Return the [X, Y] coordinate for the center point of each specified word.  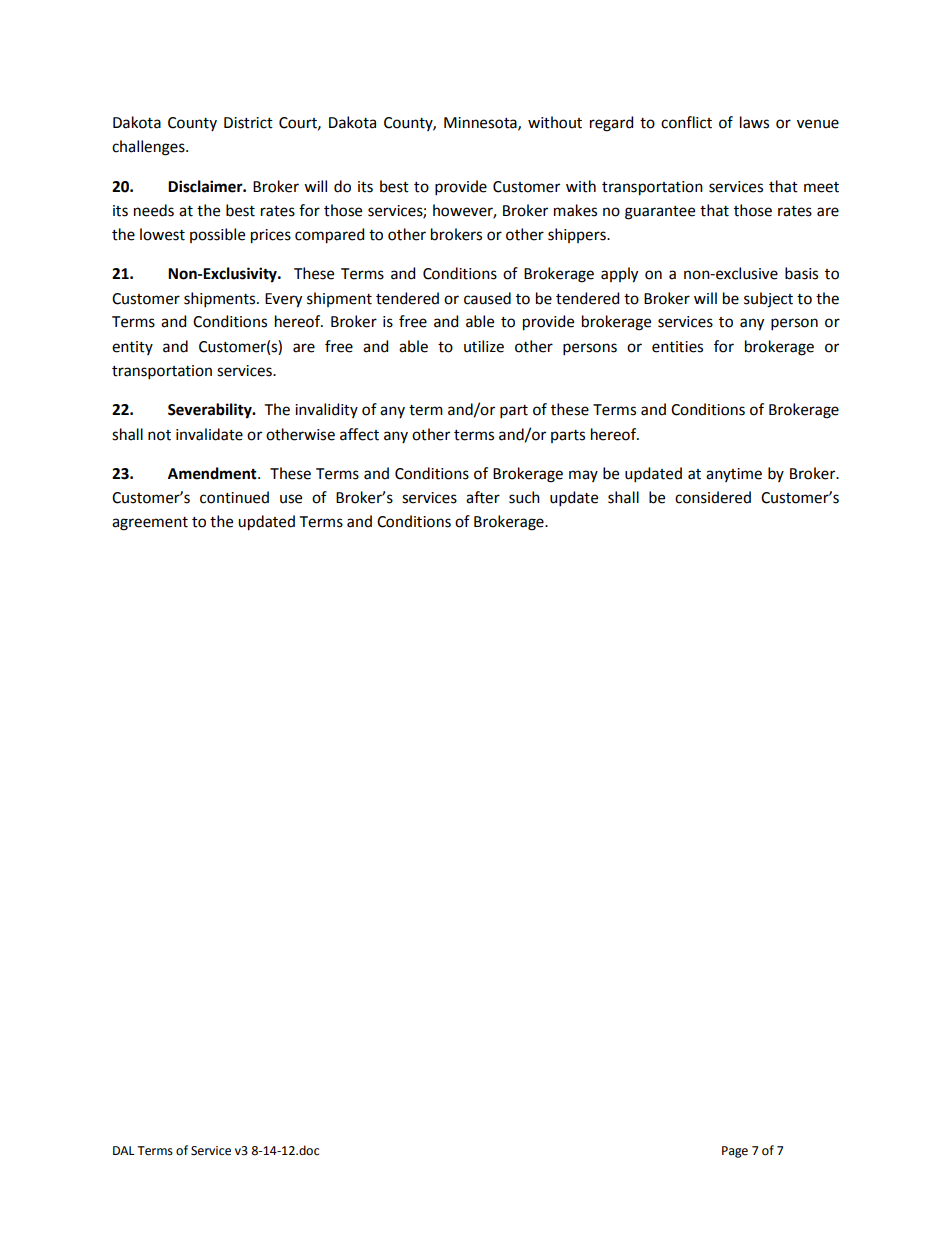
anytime [734, 475]
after [483, 497]
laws [754, 122]
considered [713, 497]
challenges [149, 148]
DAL [123, 1150]
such [524, 497]
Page [735, 1152]
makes [575, 210]
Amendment [213, 473]
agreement [150, 524]
